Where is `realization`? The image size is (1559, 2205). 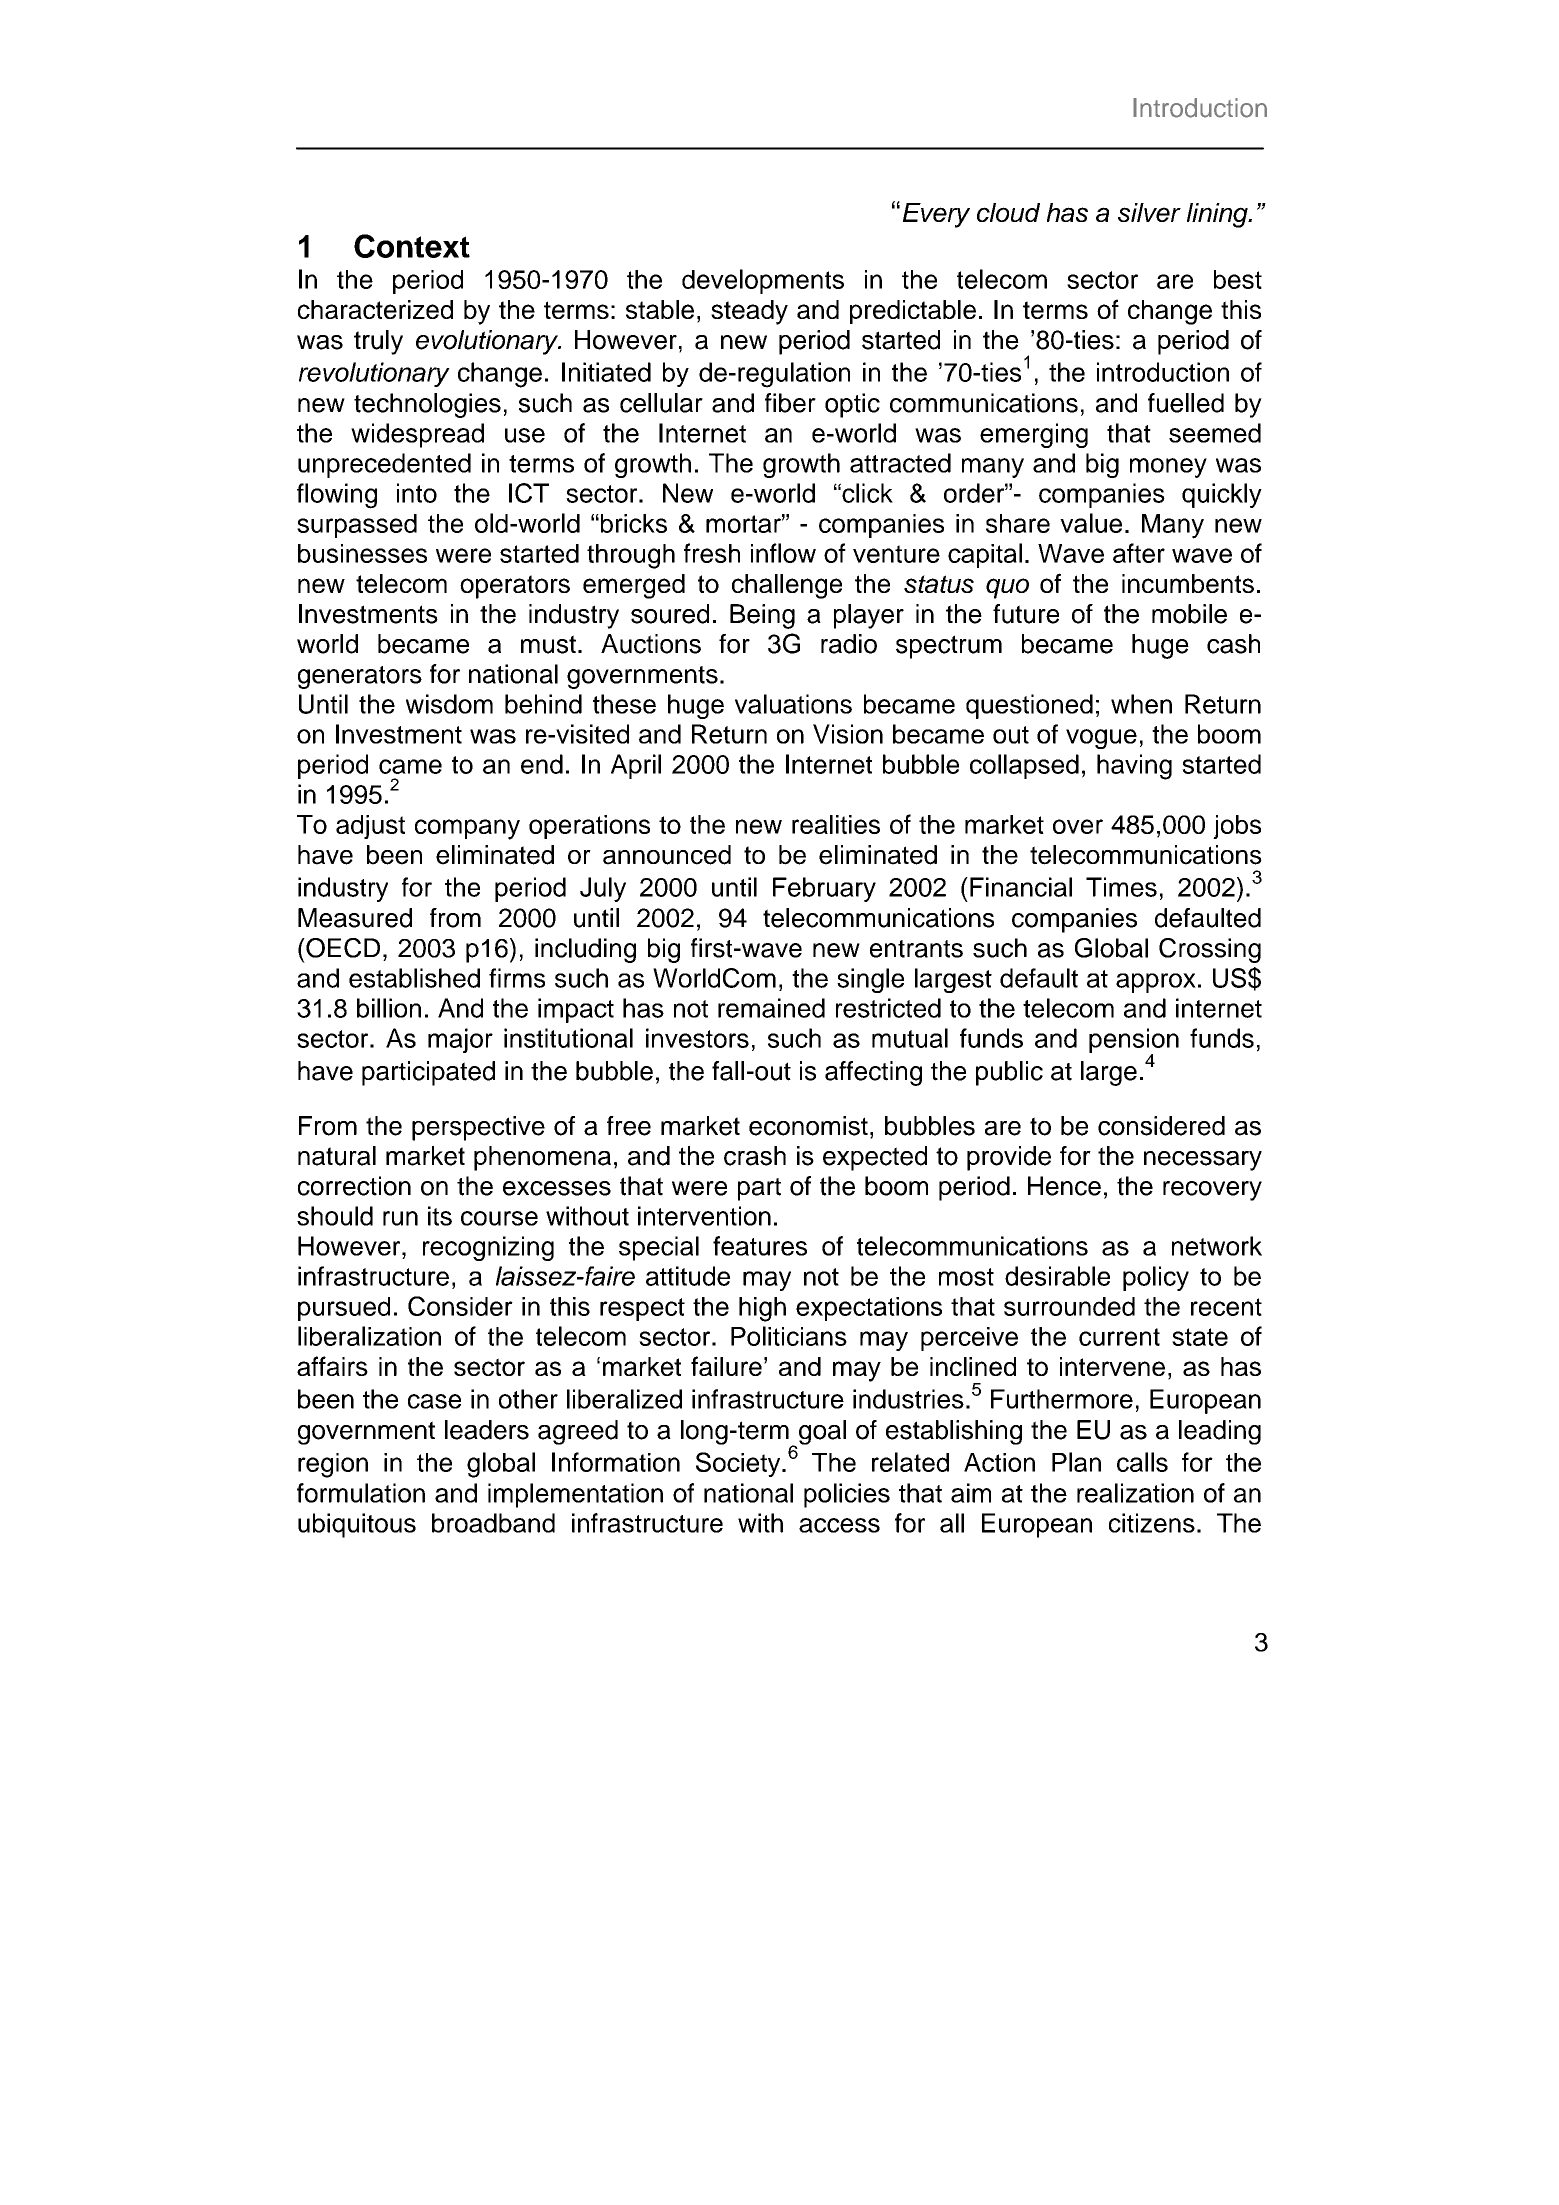
realization is located at coordinates (1135, 1493).
